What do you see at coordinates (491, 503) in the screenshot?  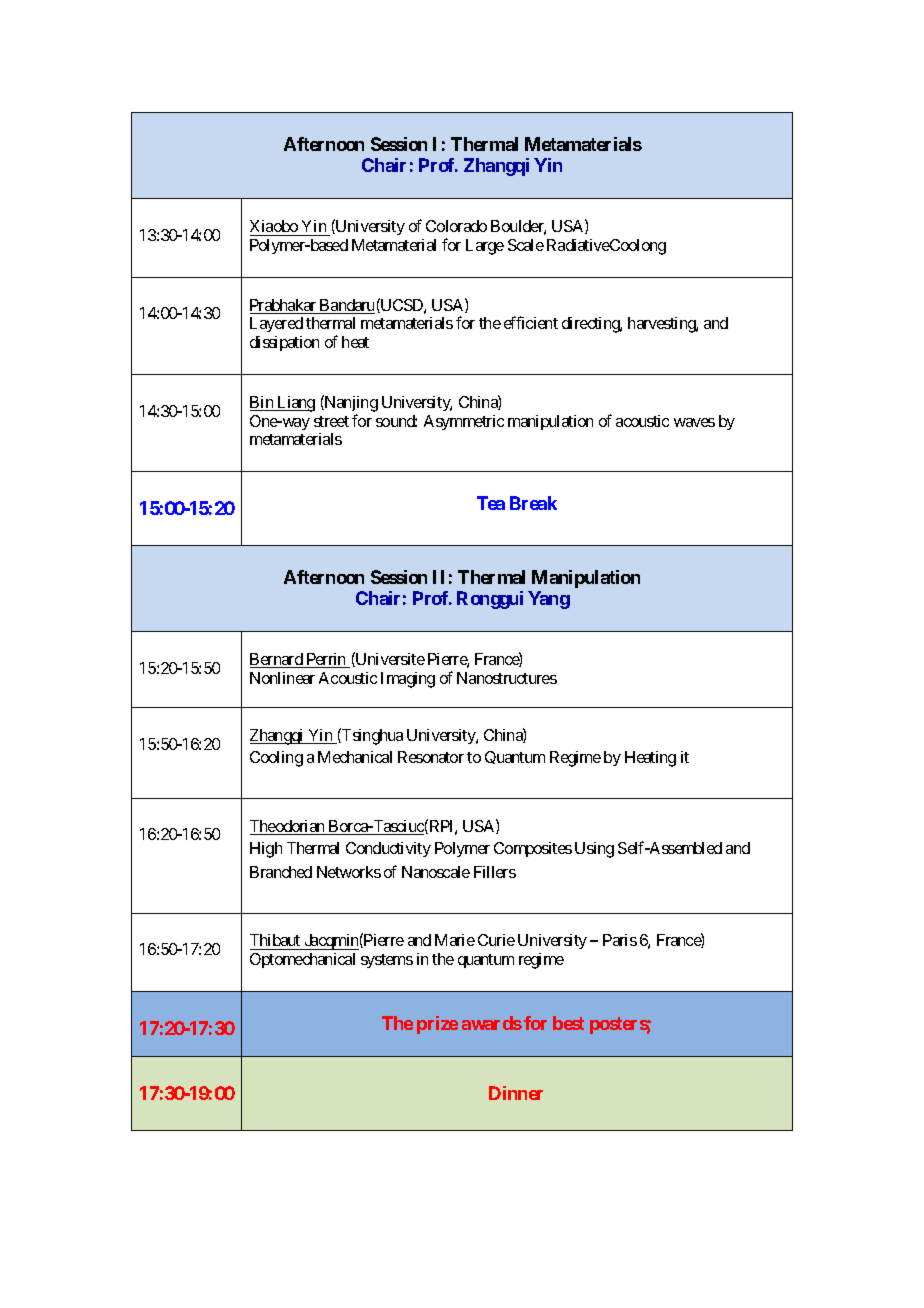 I see `Tea` at bounding box center [491, 503].
